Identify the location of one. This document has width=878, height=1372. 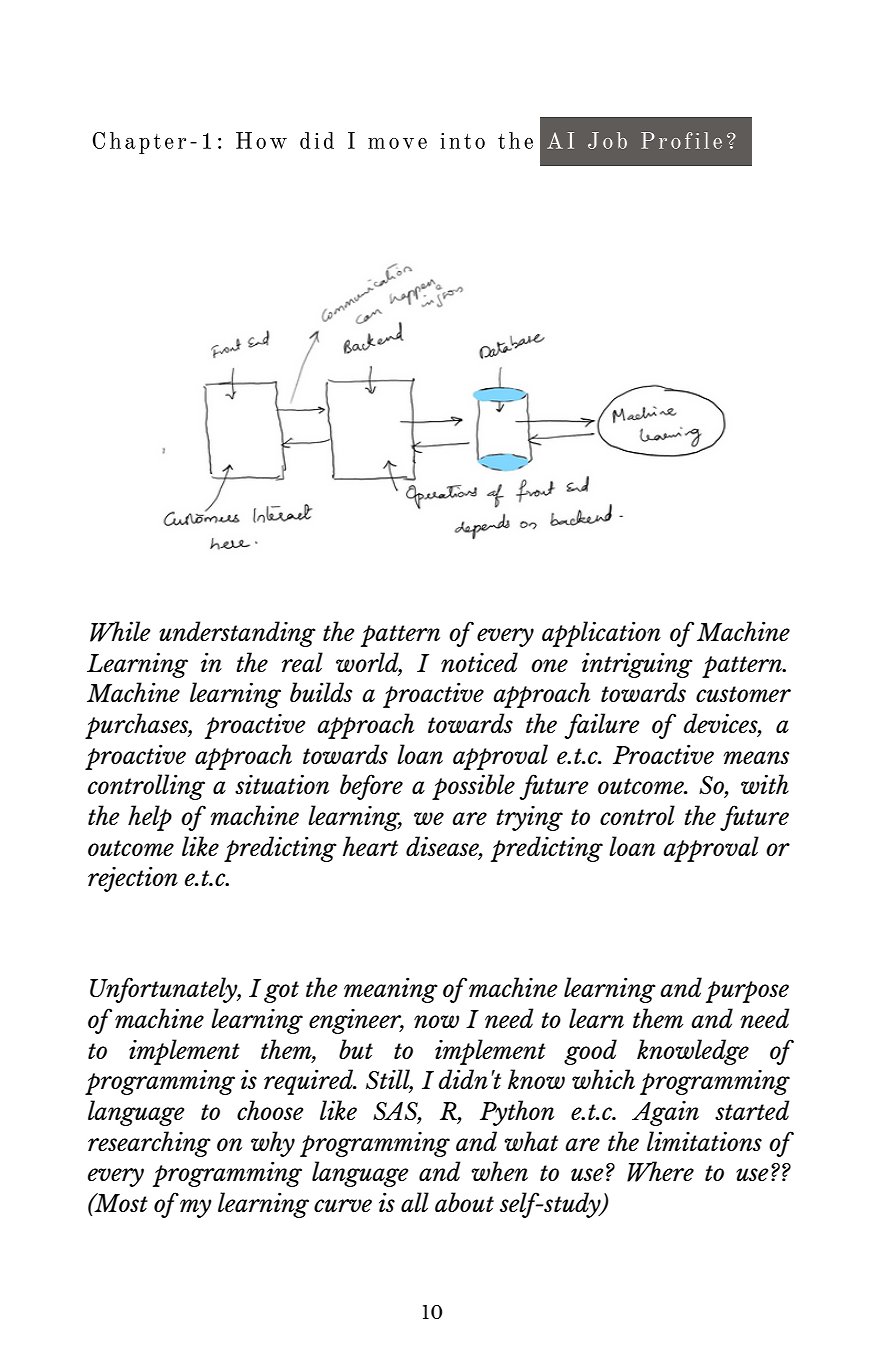
(549, 665).
